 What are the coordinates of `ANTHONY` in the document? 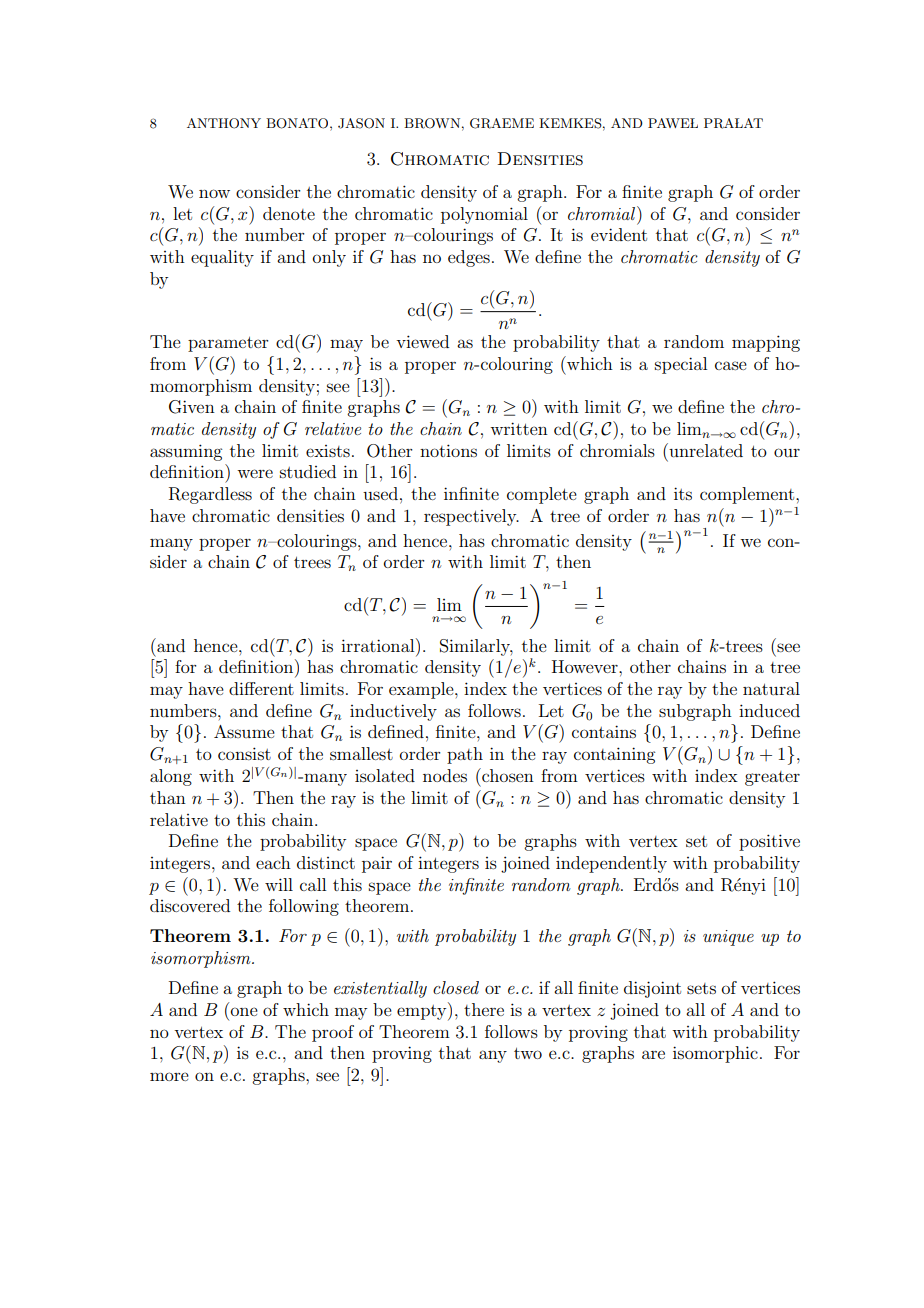 It's located at (224, 123).
